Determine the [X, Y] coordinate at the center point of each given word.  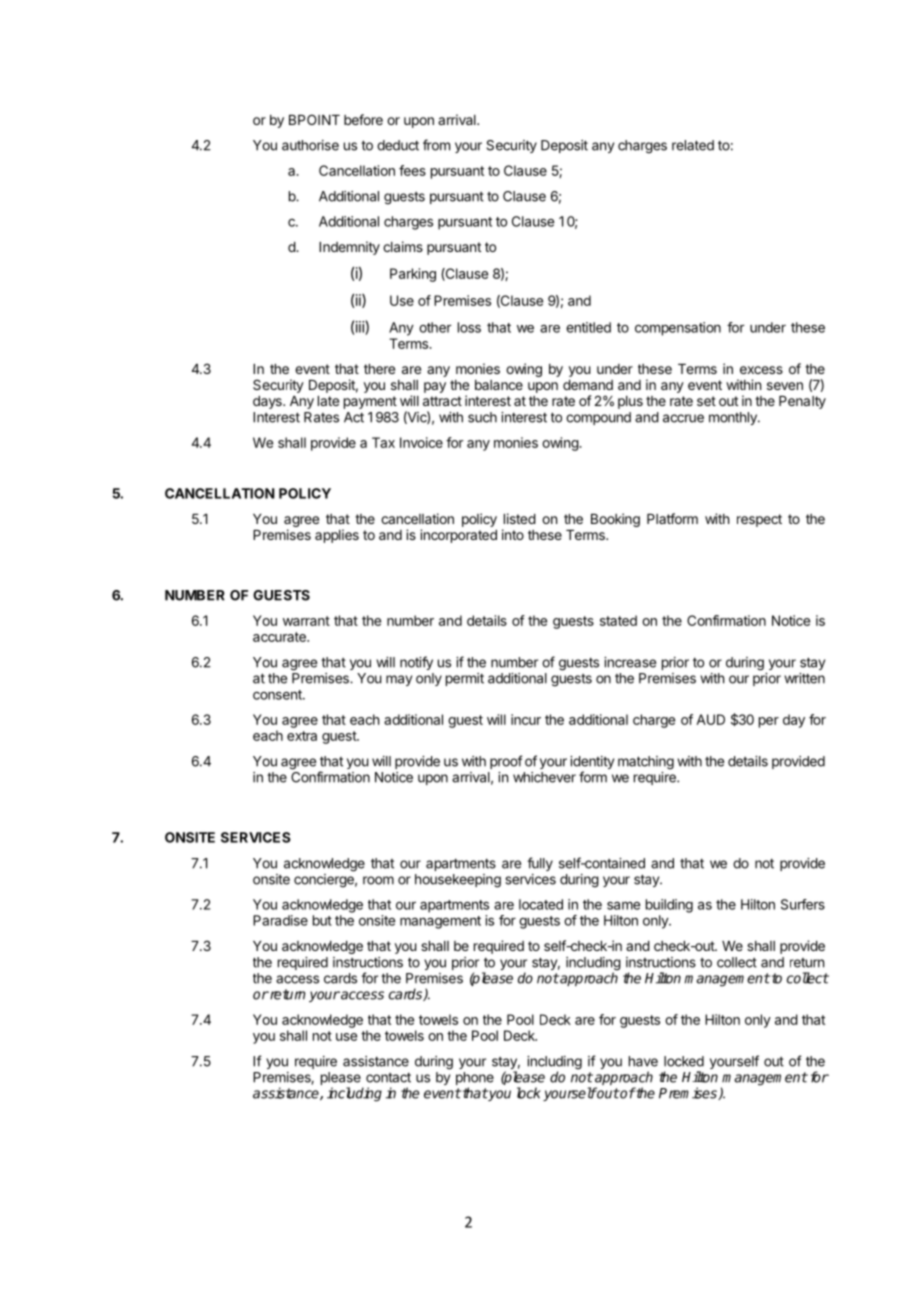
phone [475, 1080]
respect [759, 520]
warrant [306, 621]
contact [388, 1077]
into [513, 534]
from [436, 145]
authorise [310, 145]
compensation [678, 329]
